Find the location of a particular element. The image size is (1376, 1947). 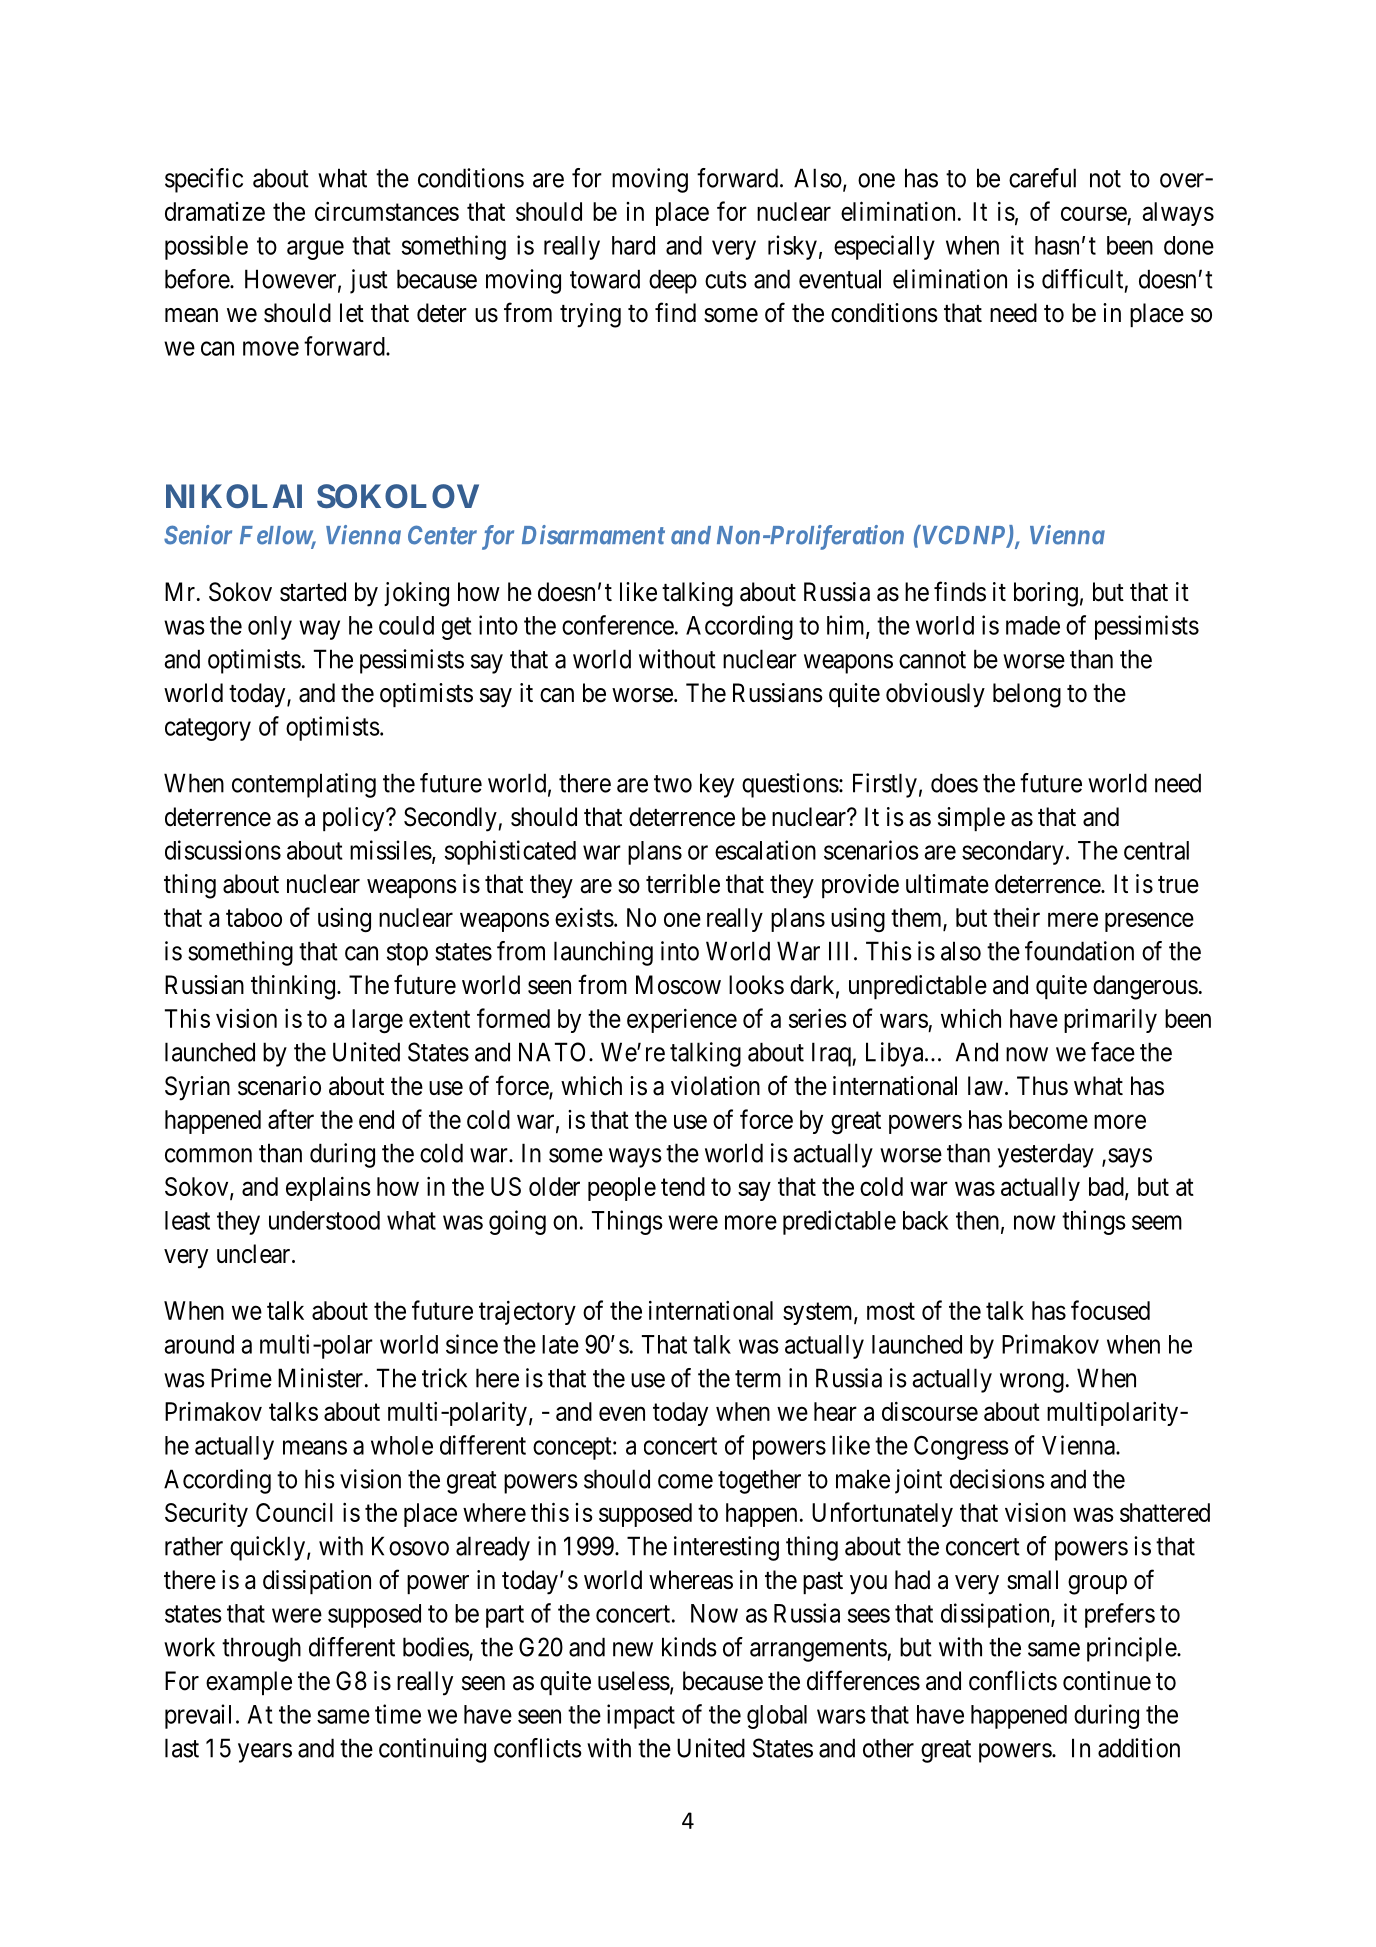

example is located at coordinates (249, 1683).
